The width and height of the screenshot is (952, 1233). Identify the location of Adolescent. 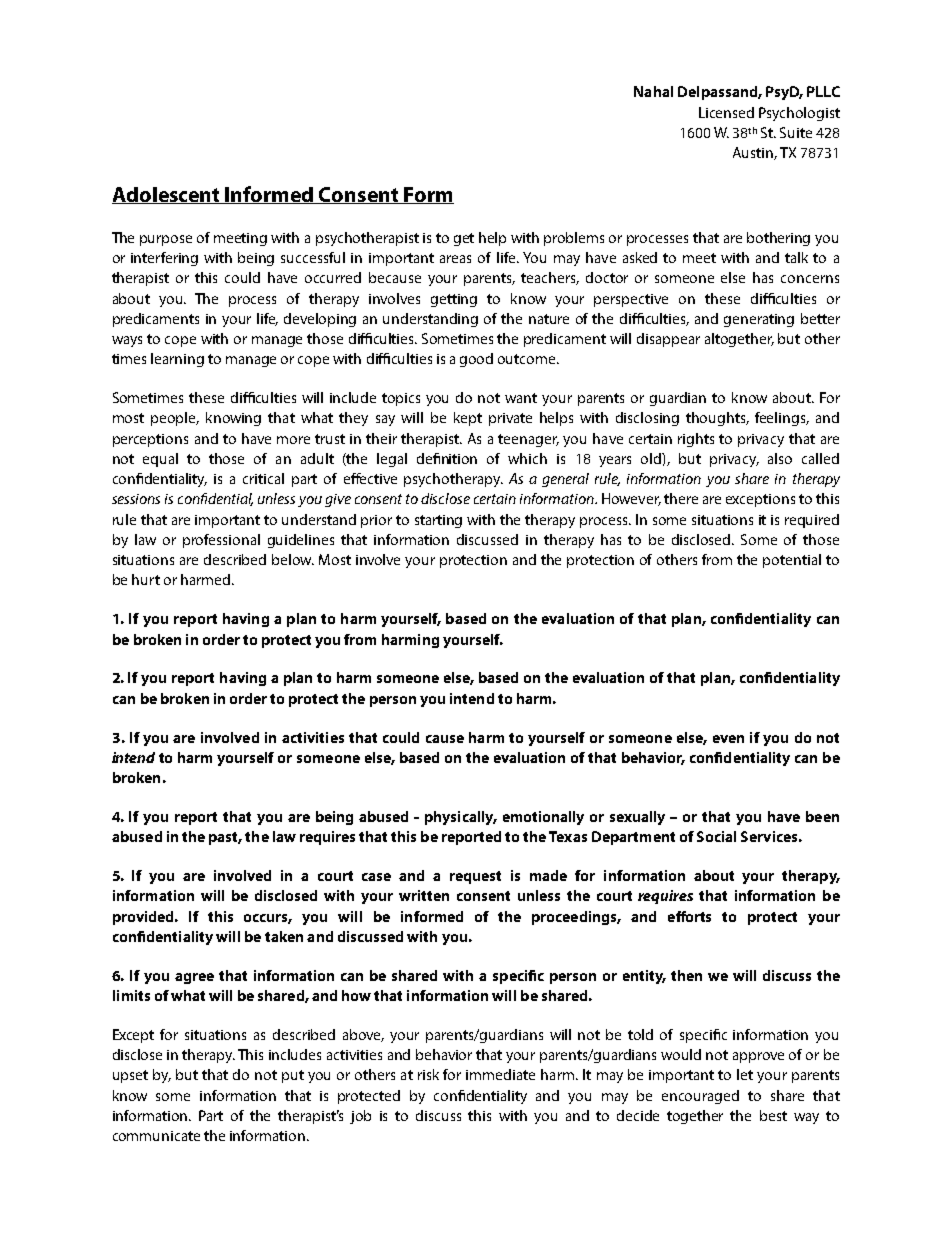
(167, 195).
